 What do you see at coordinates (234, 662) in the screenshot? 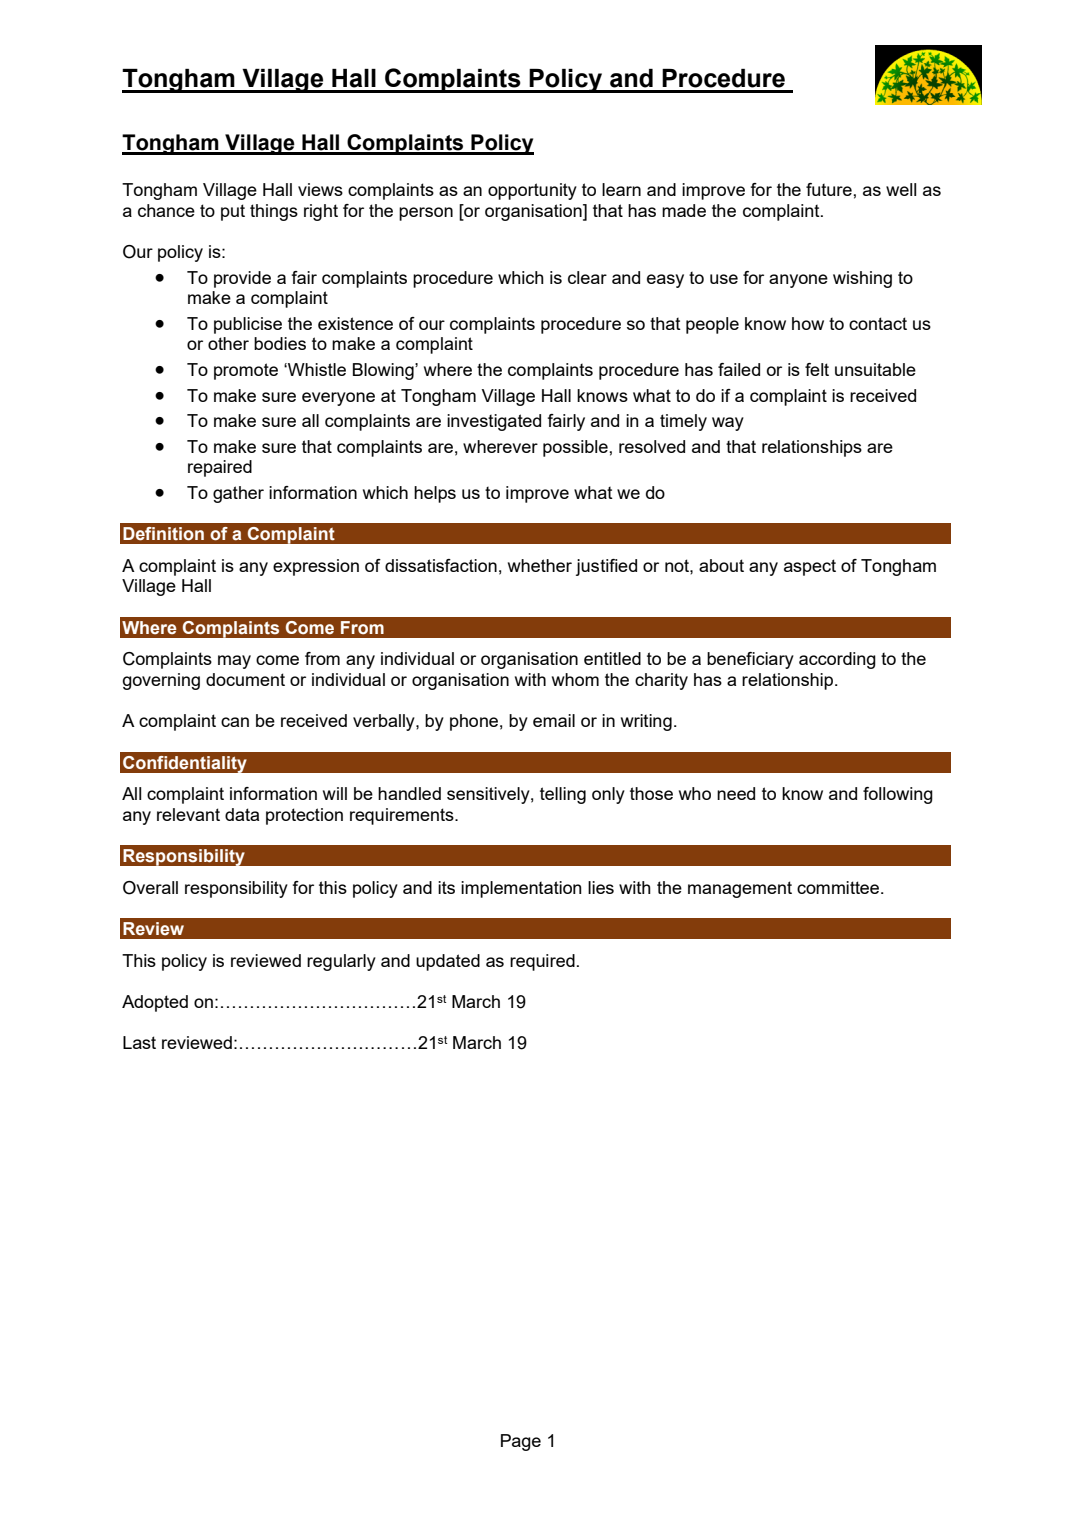
I see `may` at bounding box center [234, 662].
